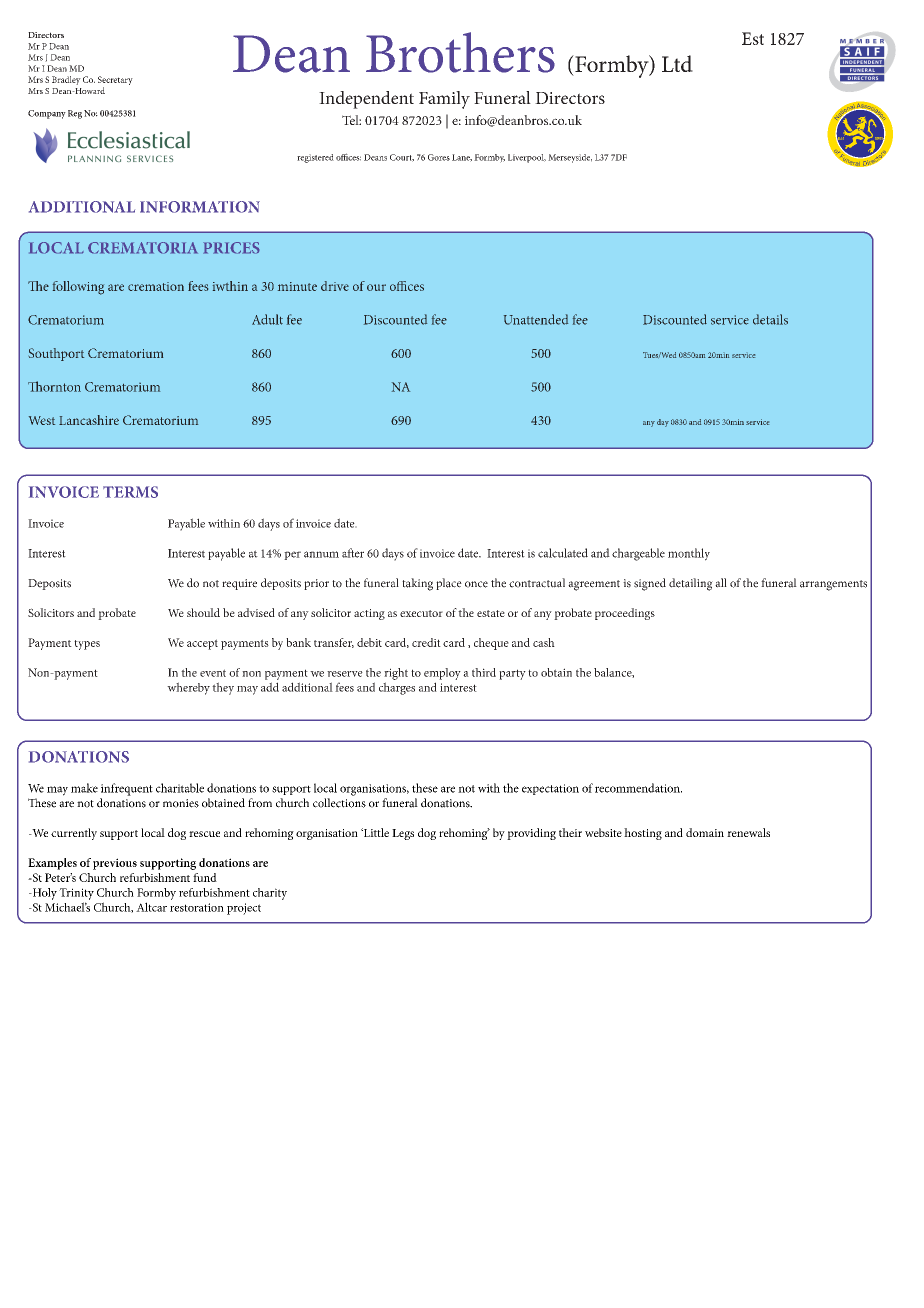 This screenshot has width=924, height=1308. I want to click on details, so click(770, 319).
